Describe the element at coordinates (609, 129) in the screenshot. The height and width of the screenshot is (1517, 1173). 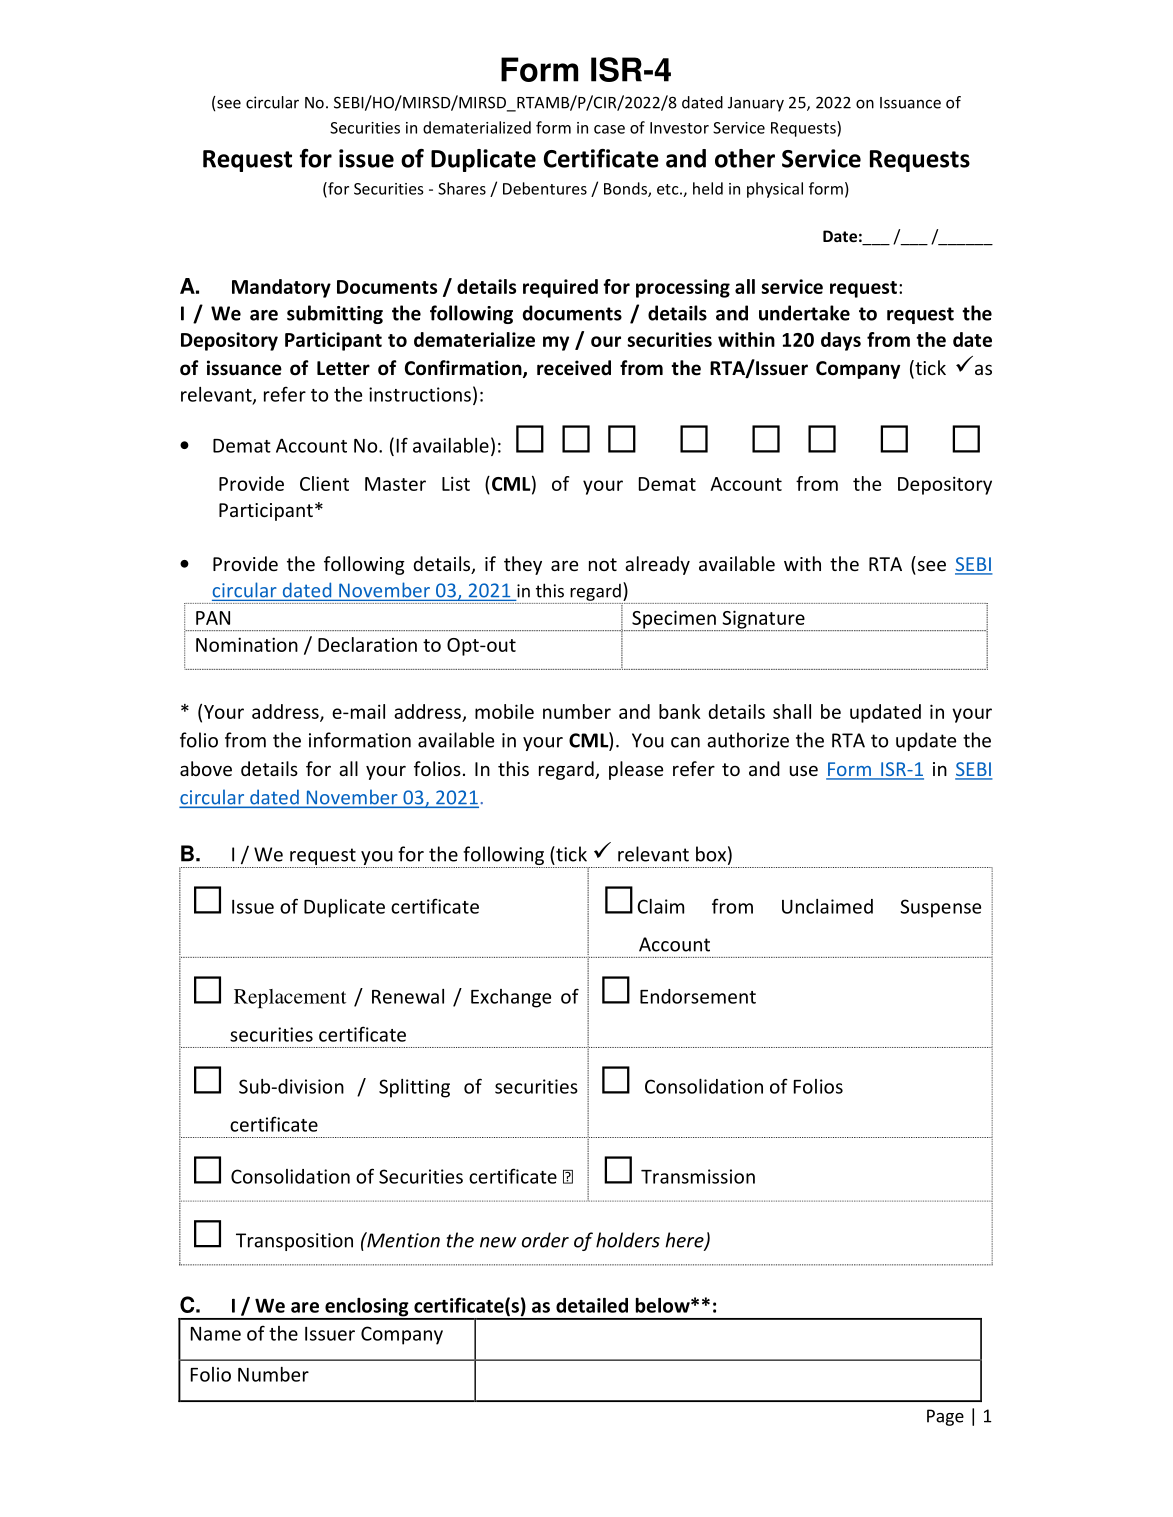
I see `case` at that location.
